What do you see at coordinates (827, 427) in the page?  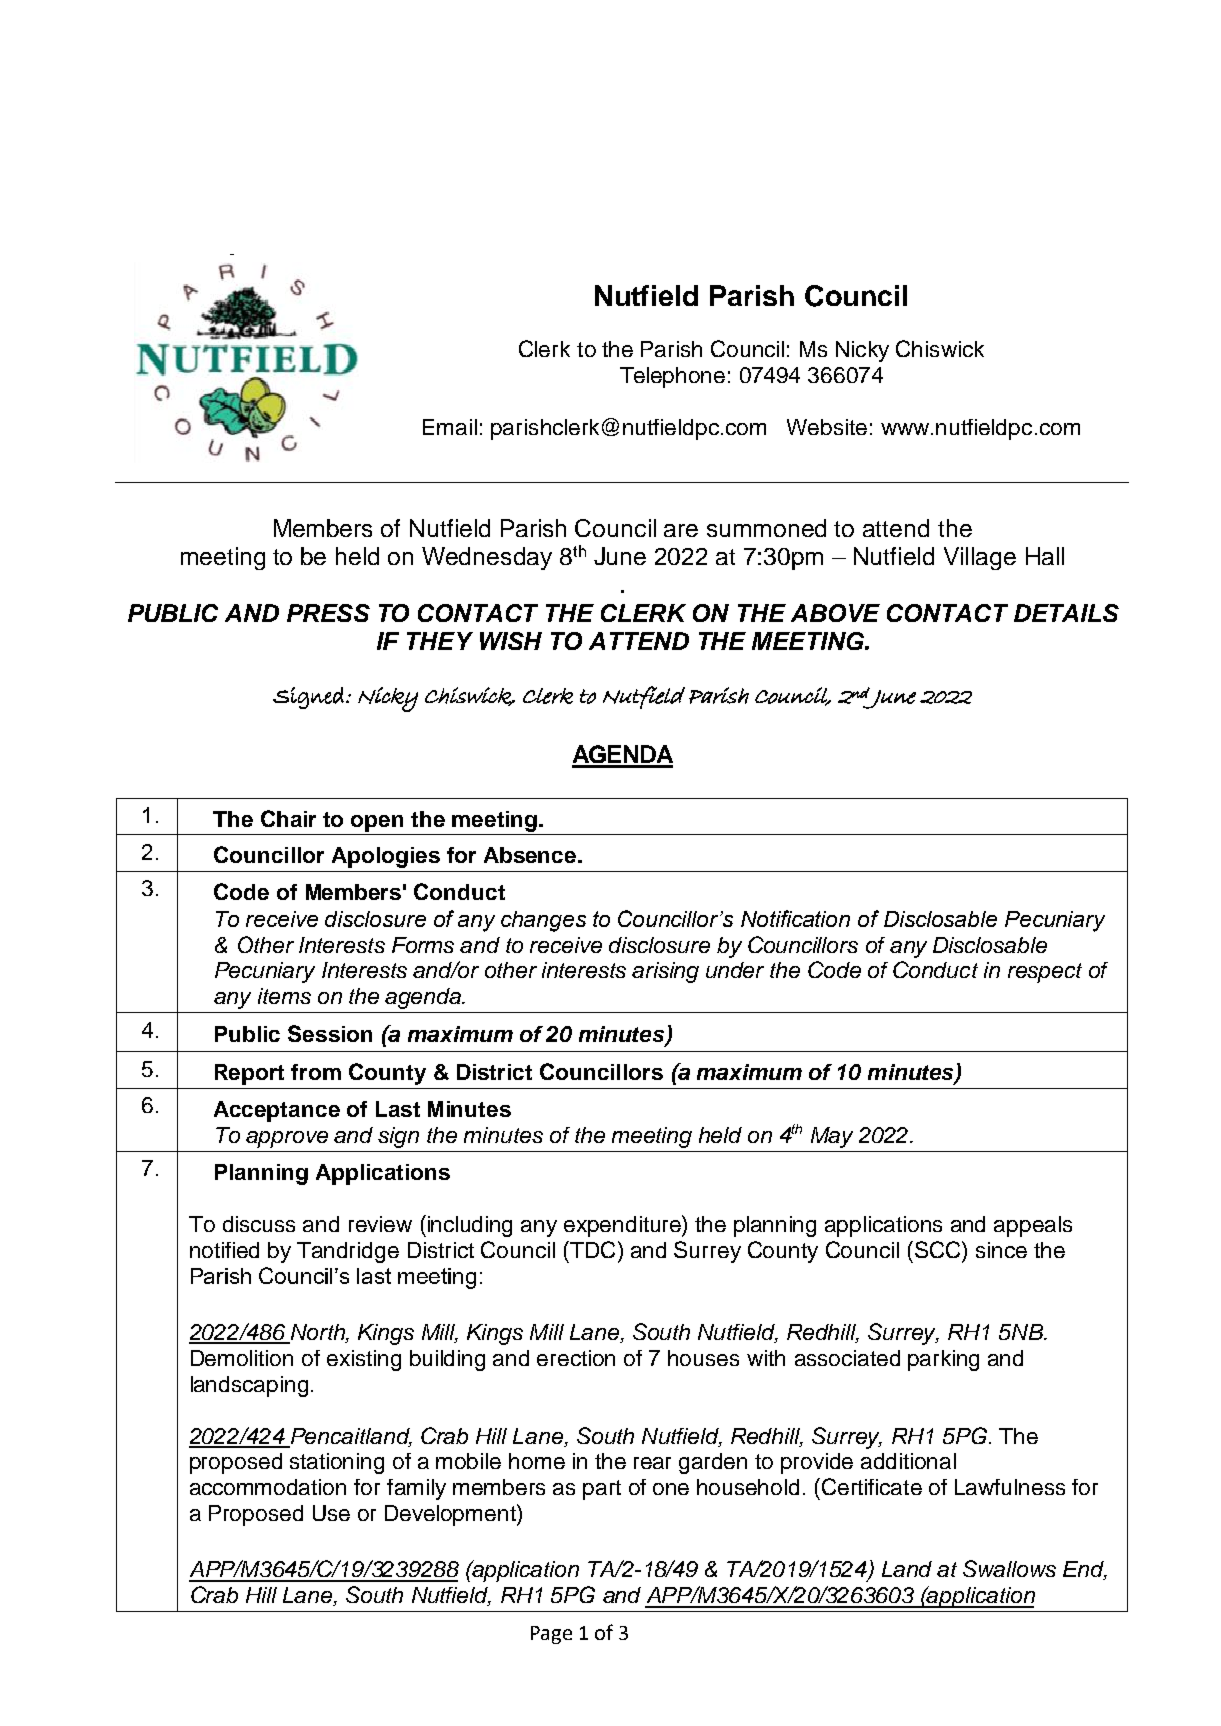 I see `Website` at bounding box center [827, 427].
